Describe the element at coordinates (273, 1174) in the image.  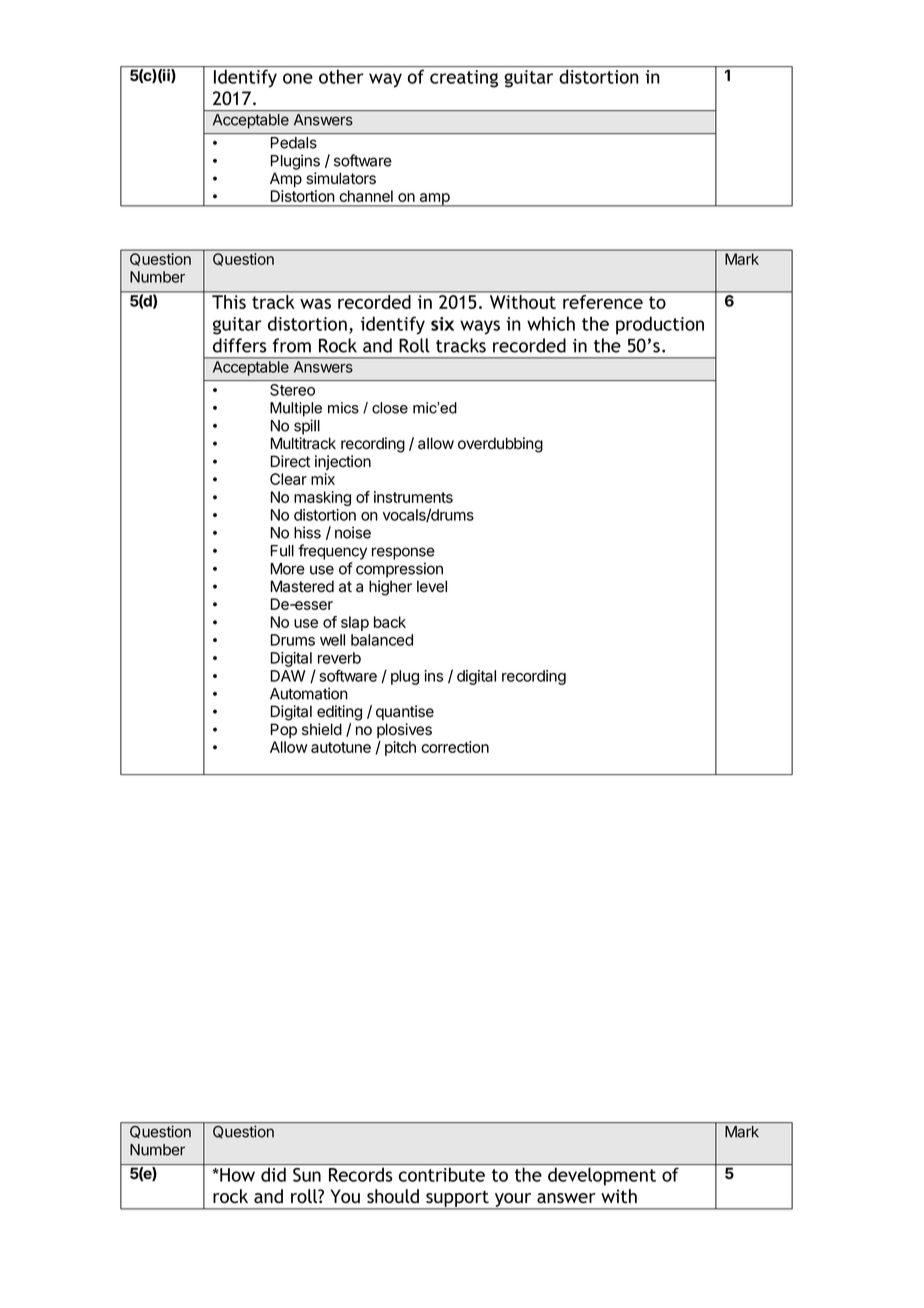
I see `did` at that location.
